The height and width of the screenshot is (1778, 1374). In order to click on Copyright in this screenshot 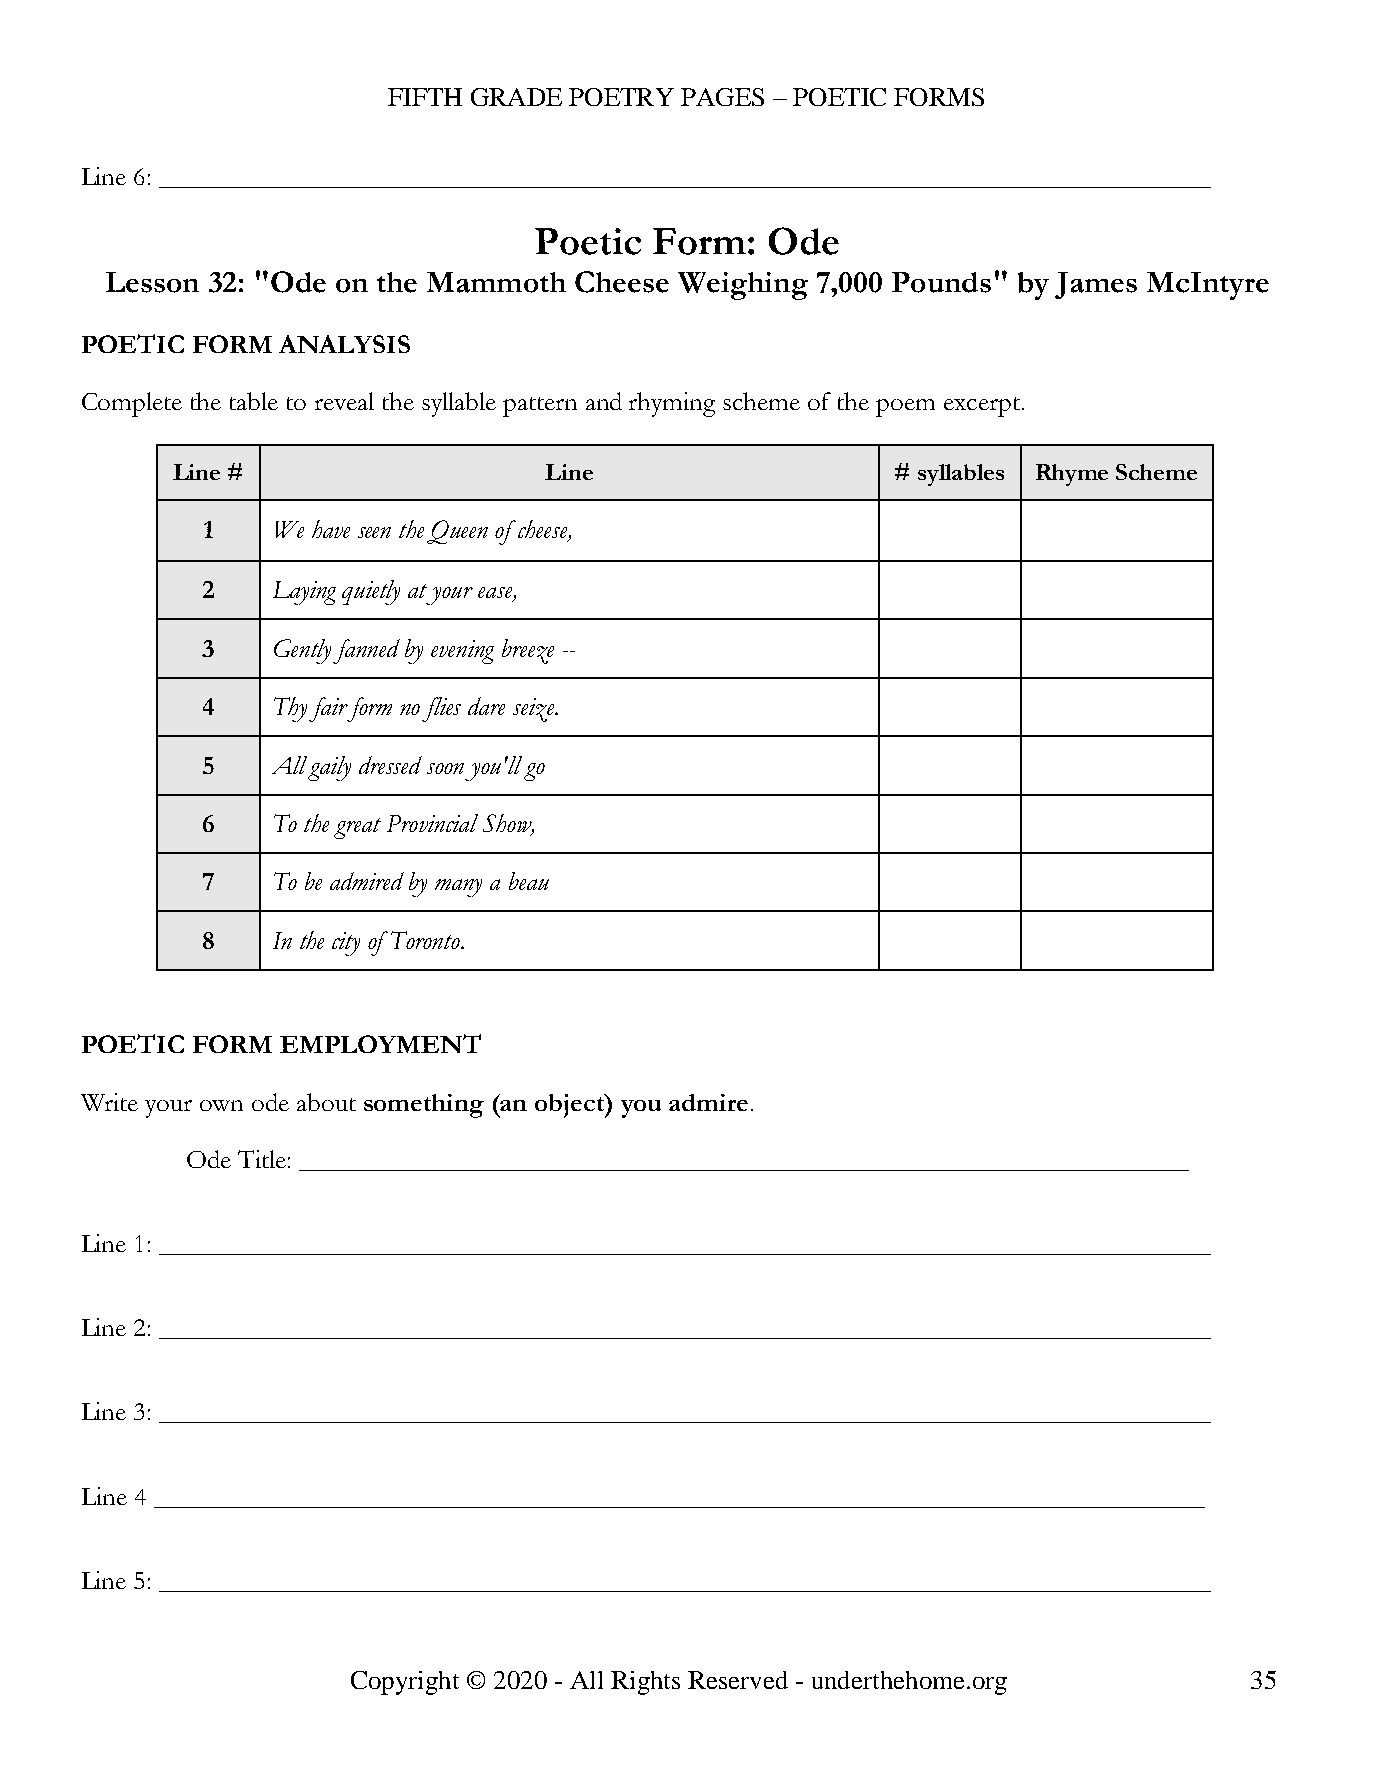, I will do `click(405, 1683)`.
